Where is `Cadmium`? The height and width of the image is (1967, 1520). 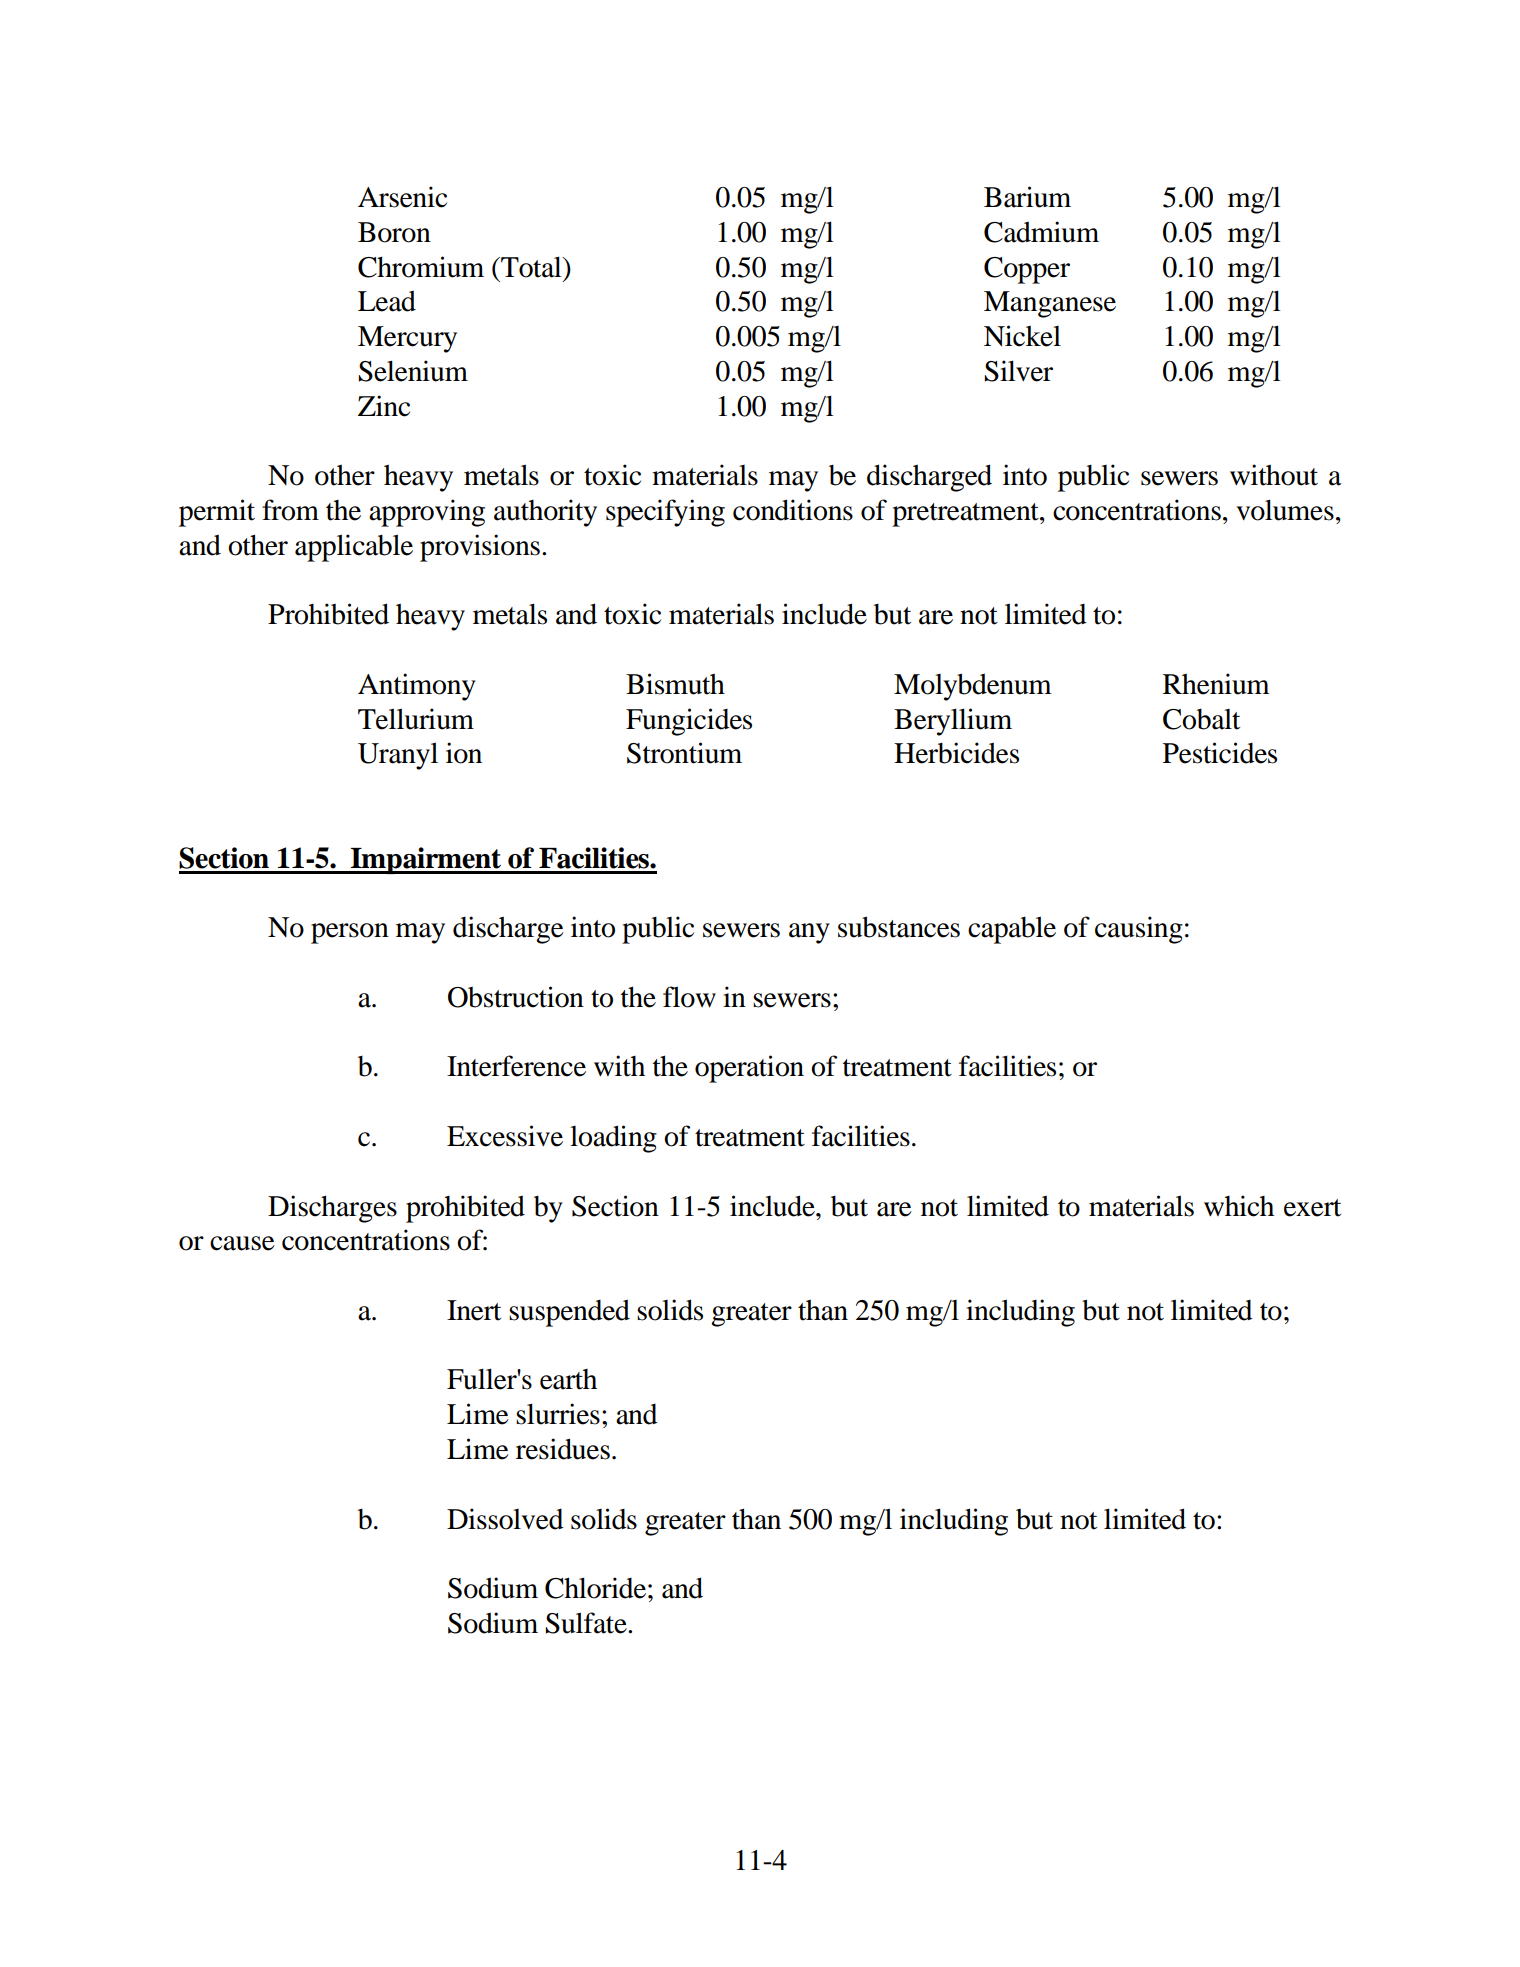
Cadmium is located at coordinates (1041, 232).
